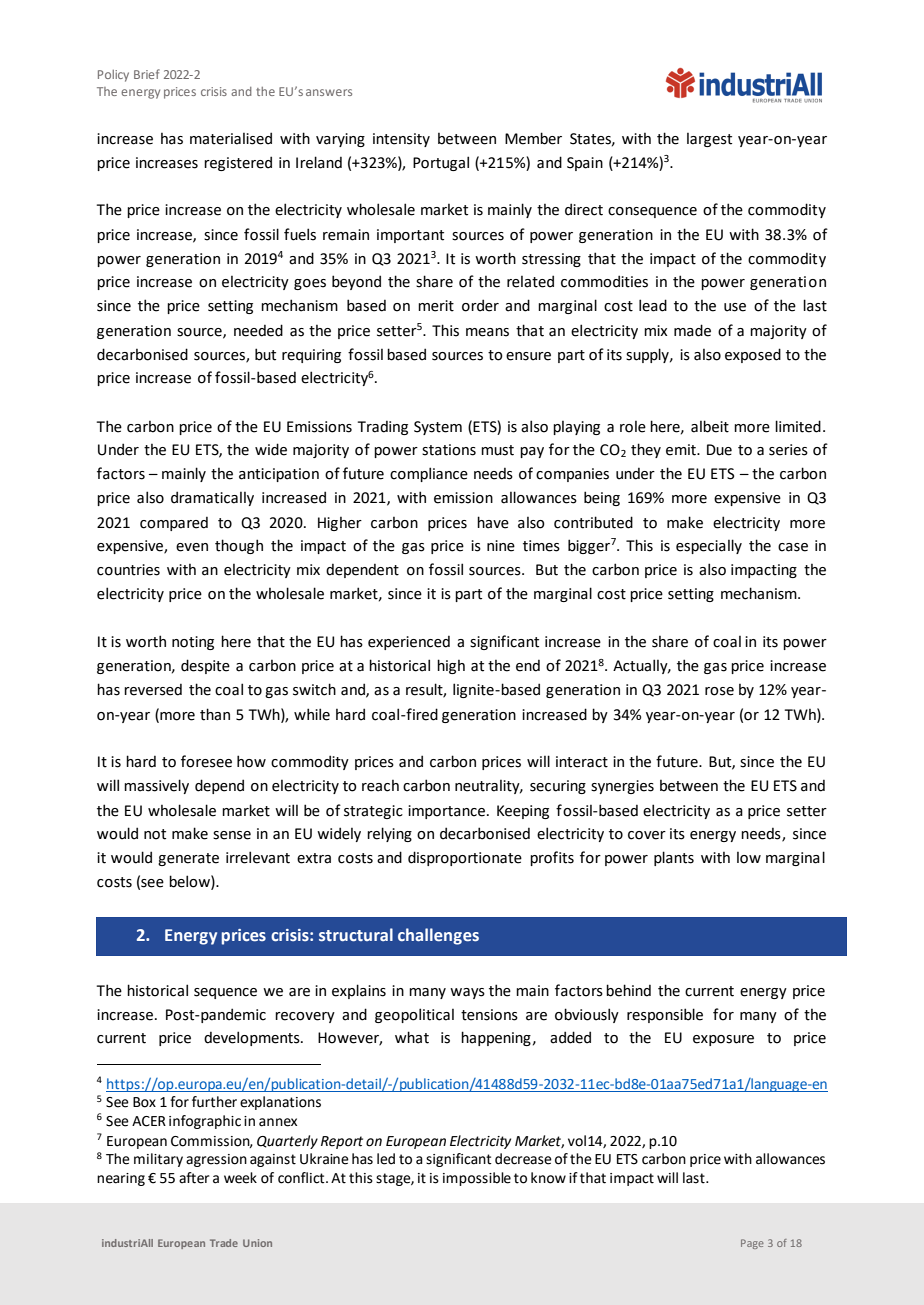 The width and height of the page is (924, 1305). Describe the element at coordinates (194, 1178) in the page. I see `after` at that location.
